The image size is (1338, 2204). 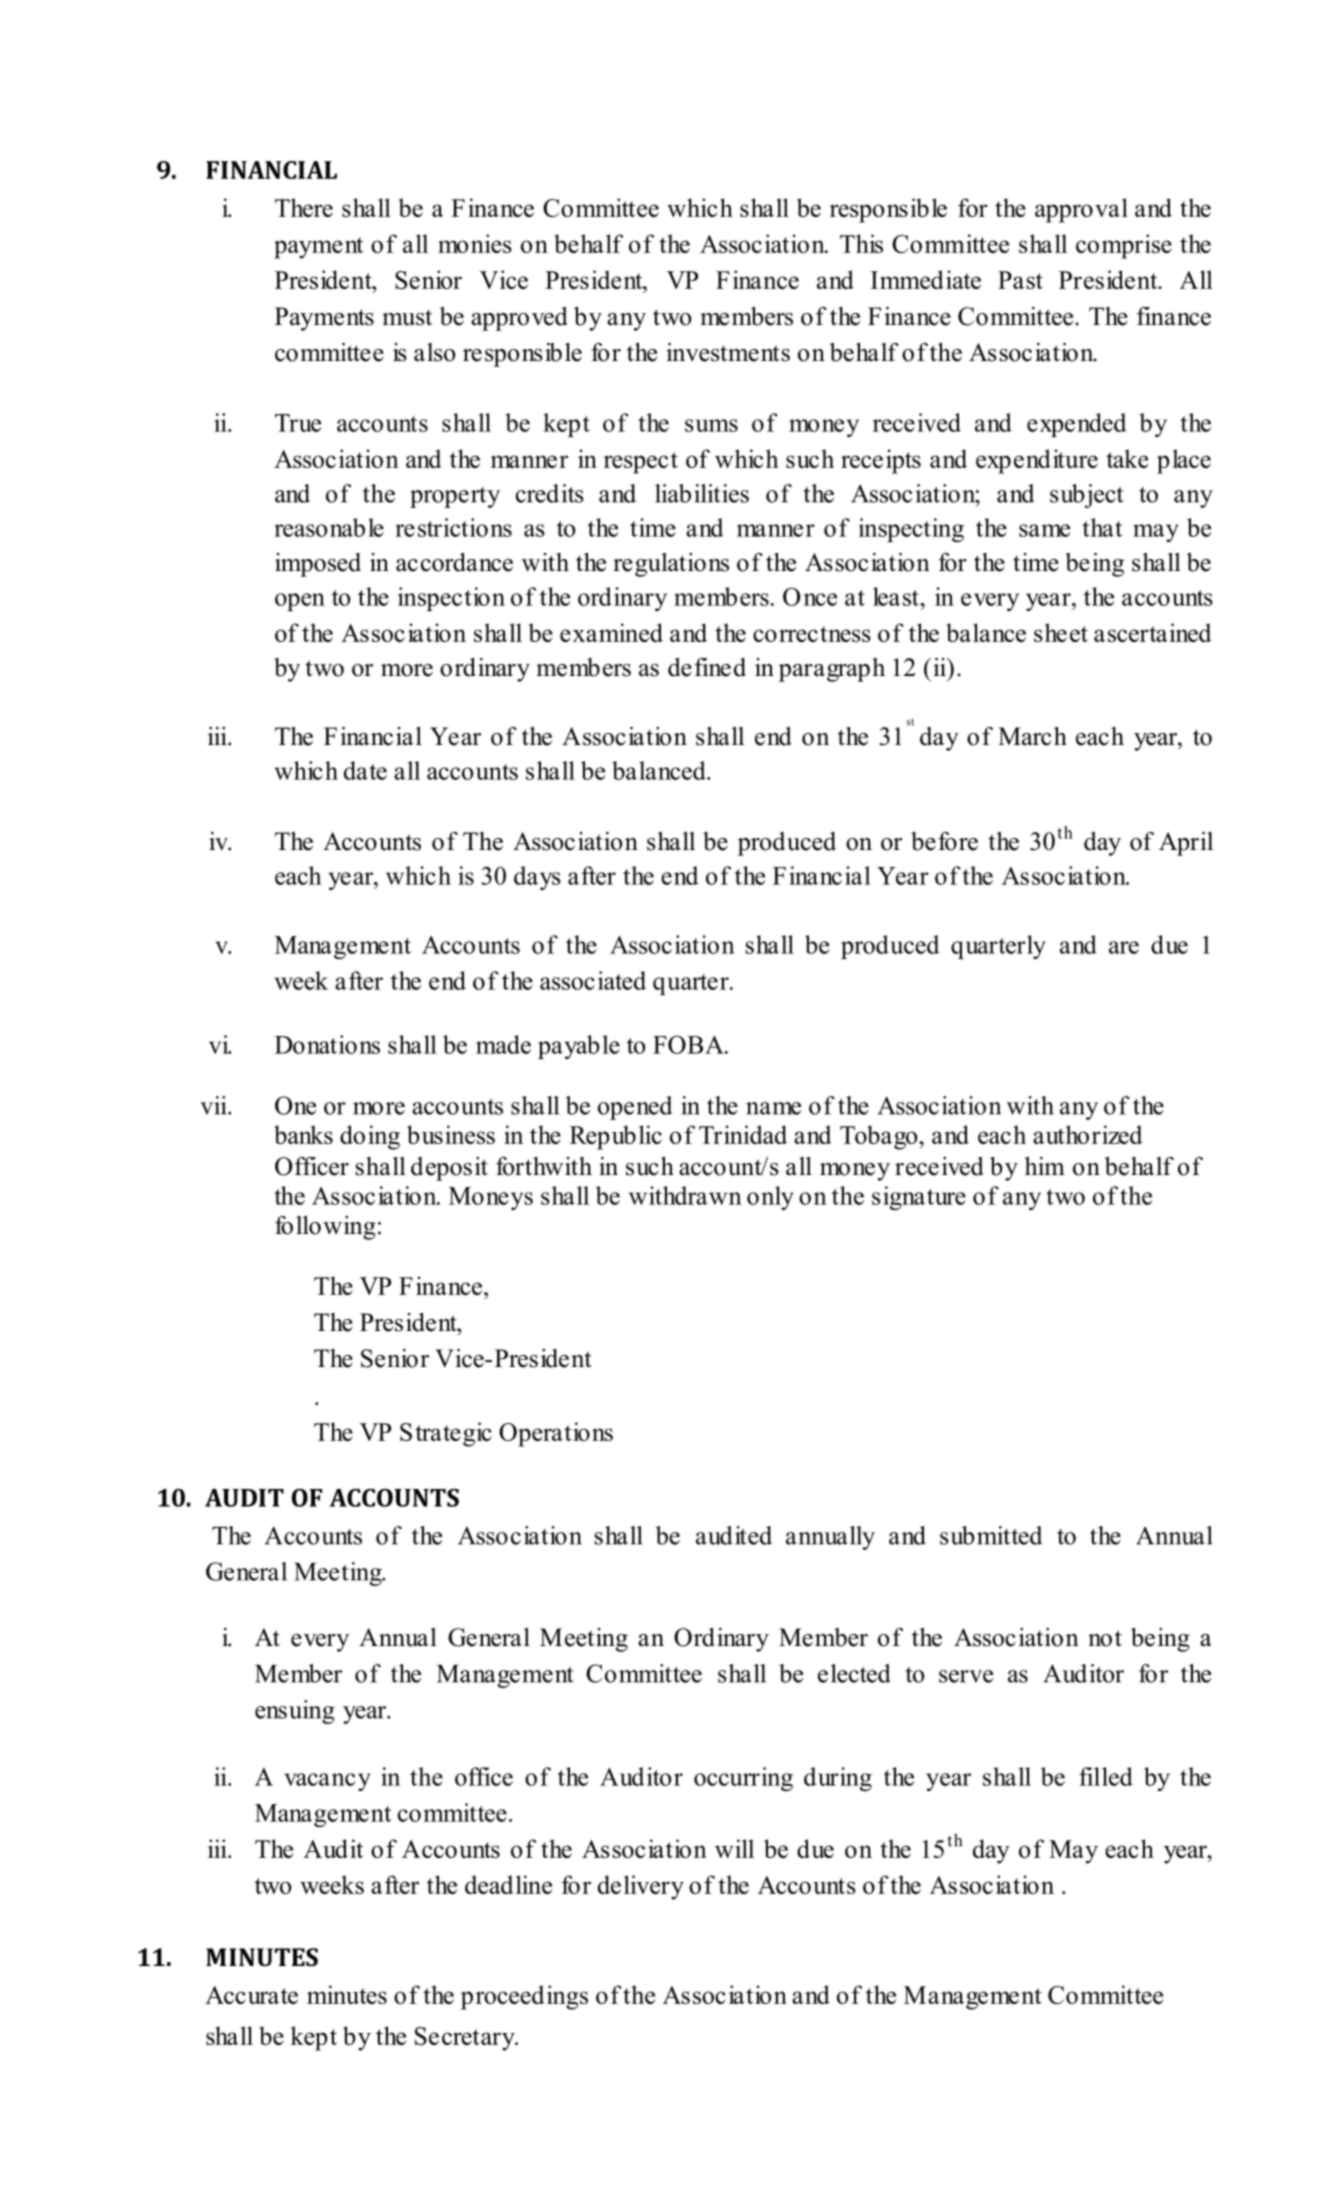 I want to click on Operations, so click(x=556, y=1434).
